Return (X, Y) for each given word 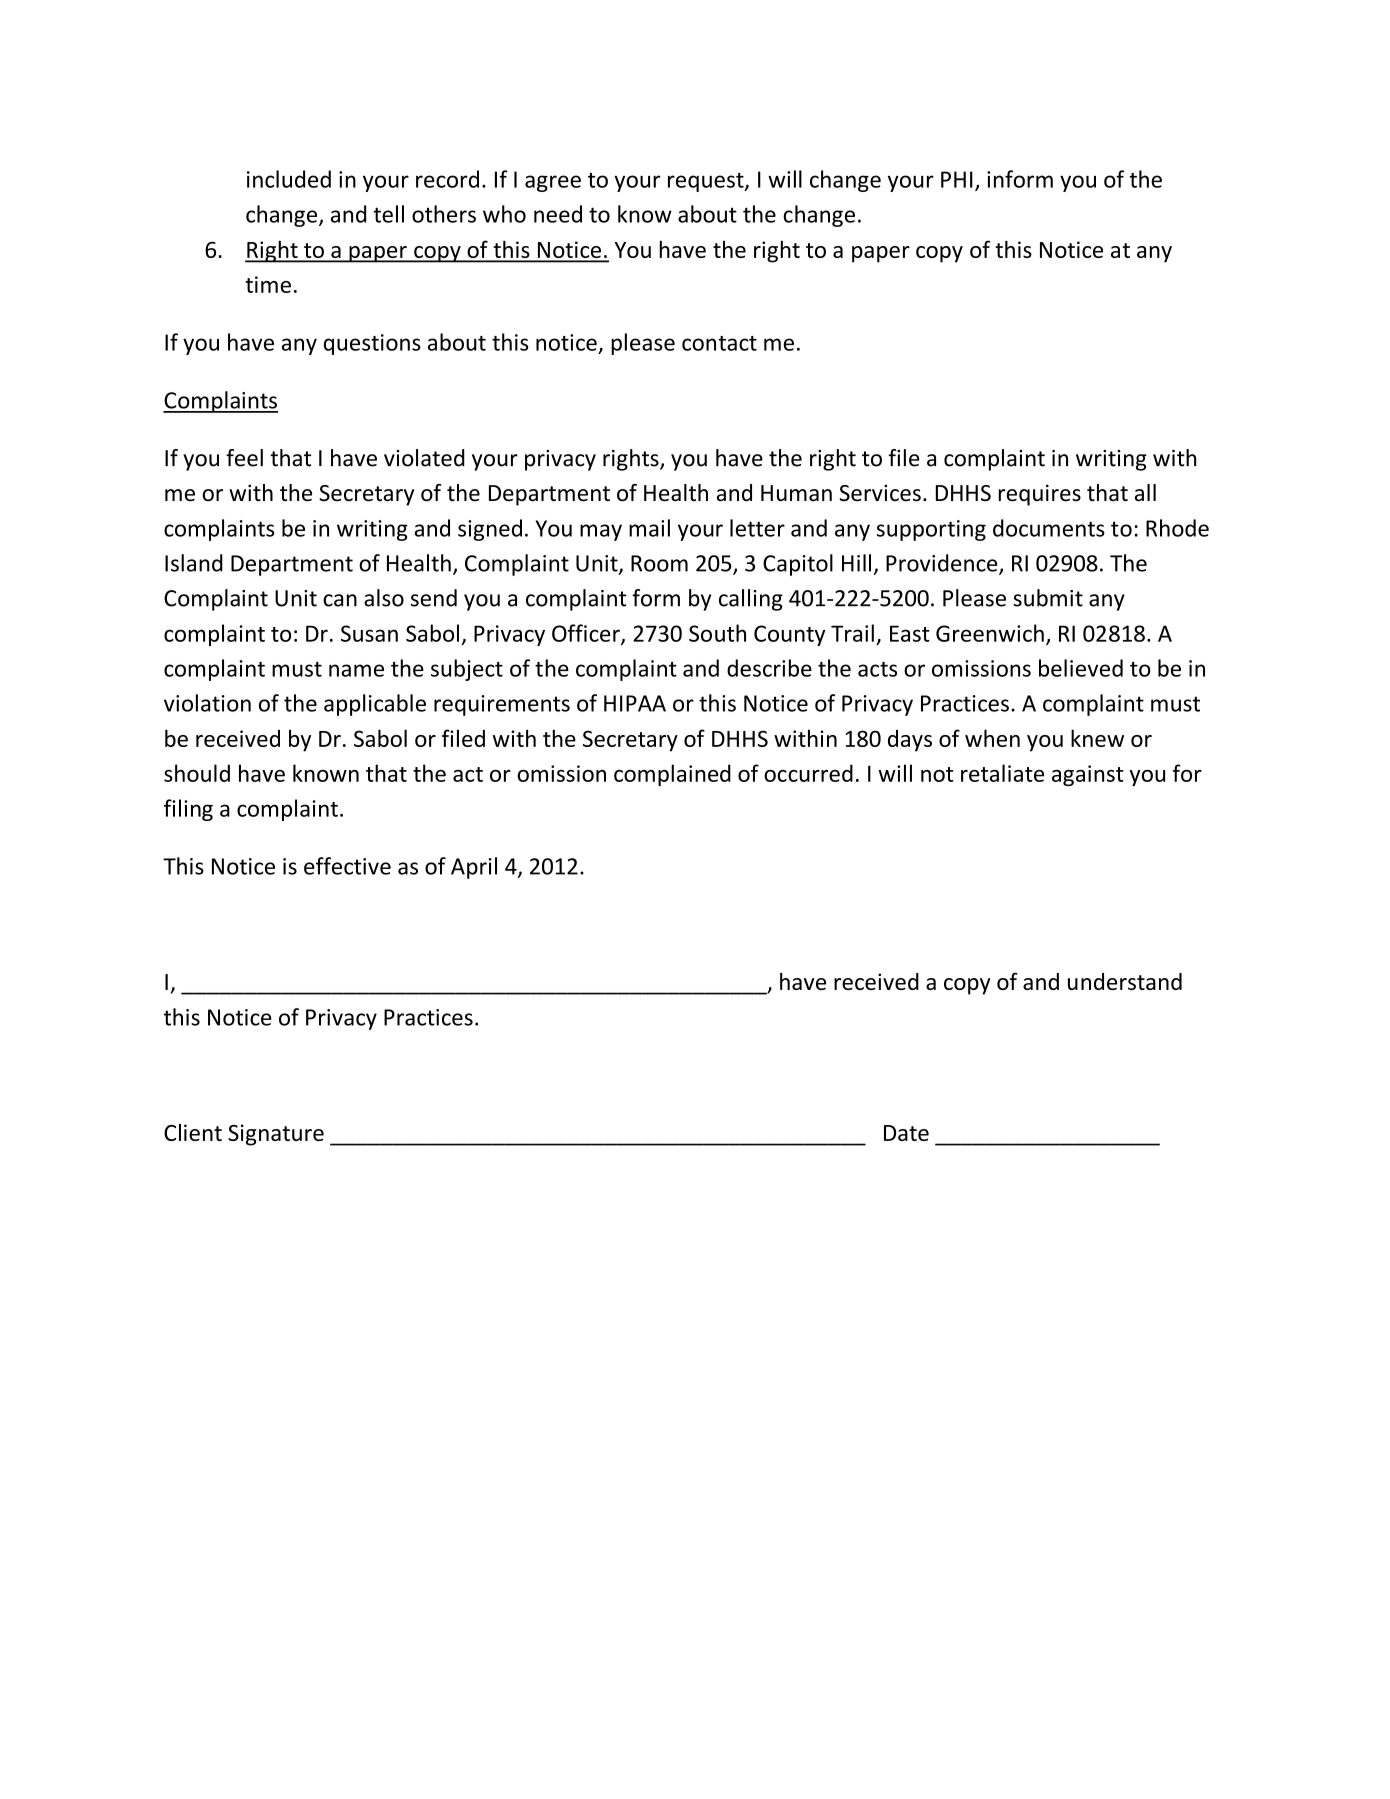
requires (1039, 495)
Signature (276, 1135)
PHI (957, 179)
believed (1081, 668)
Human (796, 493)
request (707, 182)
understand (1125, 981)
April (474, 868)
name (356, 670)
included (289, 179)
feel (244, 458)
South (717, 633)
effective (347, 866)
